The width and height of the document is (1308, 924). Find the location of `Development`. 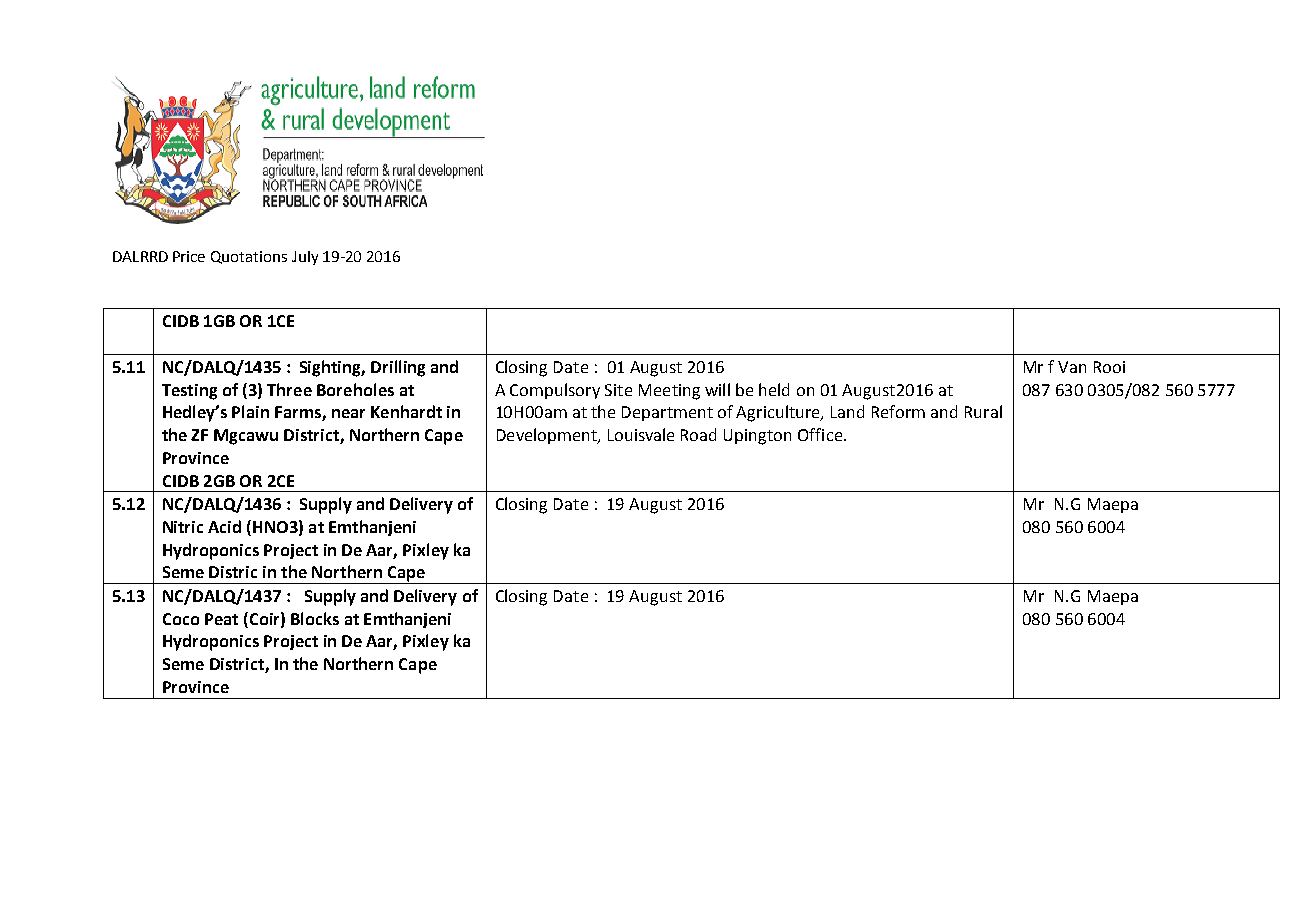

Development is located at coordinates (548, 436).
